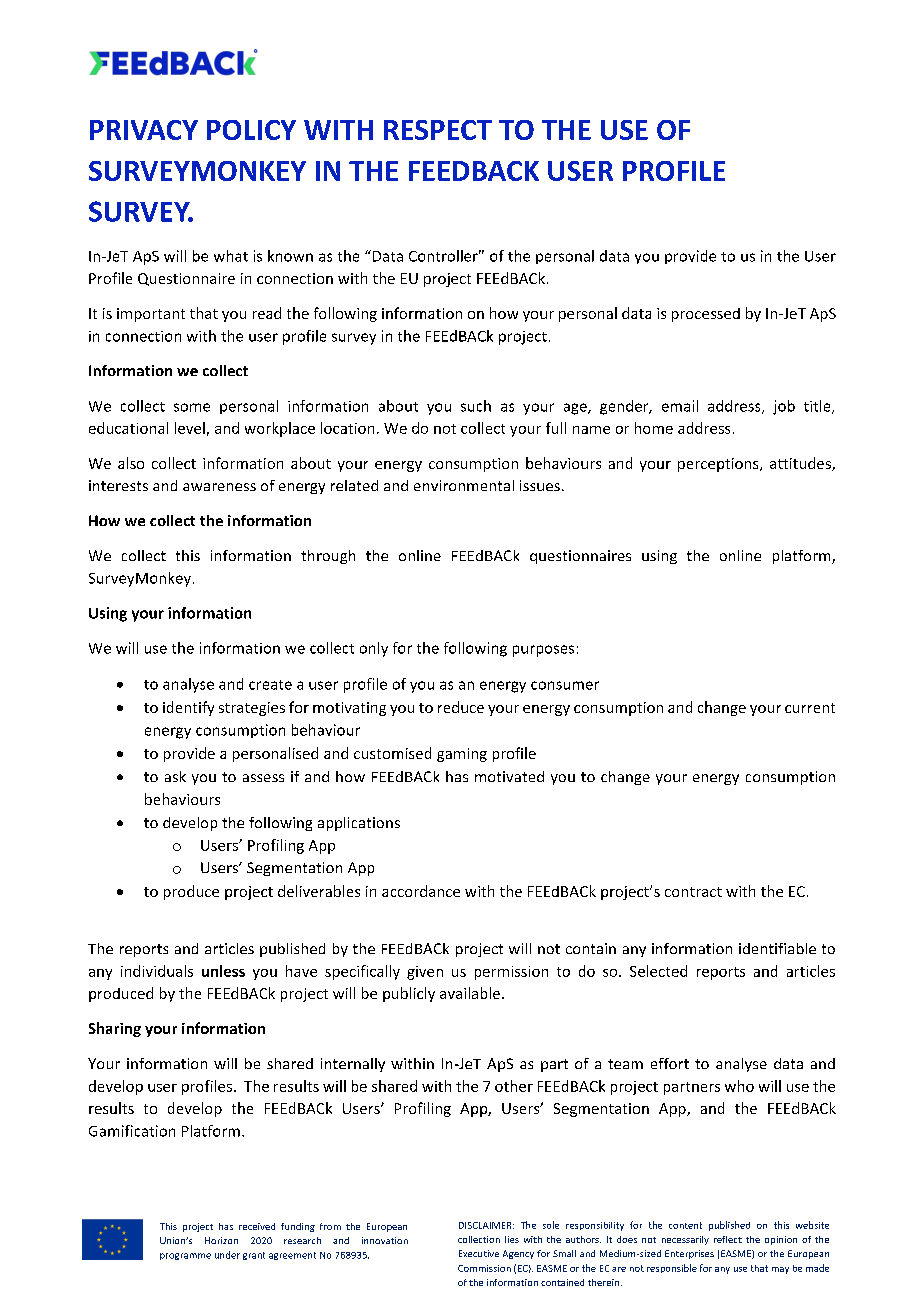 The width and height of the screenshot is (924, 1308). I want to click on RESPECT, so click(438, 130).
